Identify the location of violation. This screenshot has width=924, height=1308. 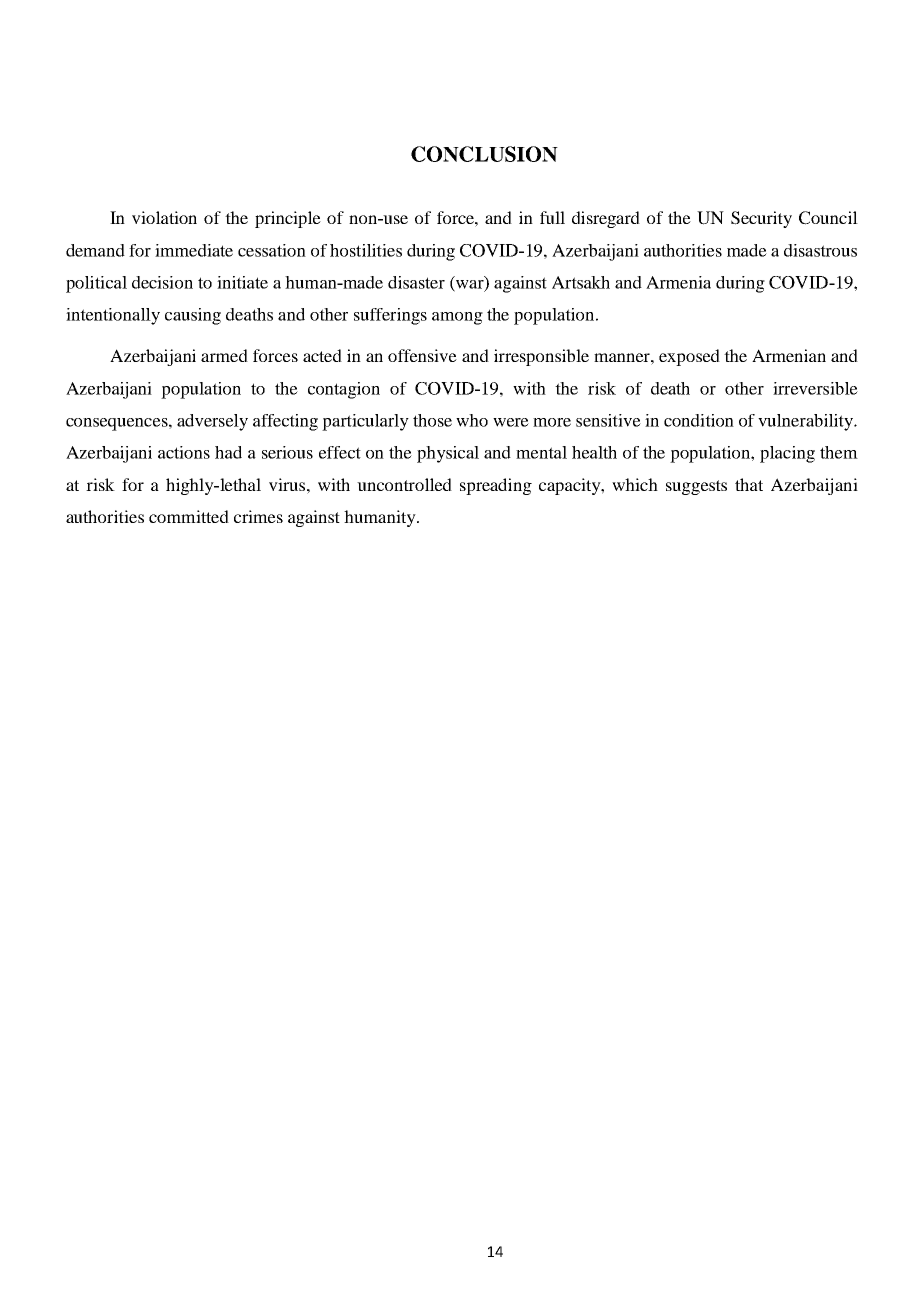
(164, 217).
